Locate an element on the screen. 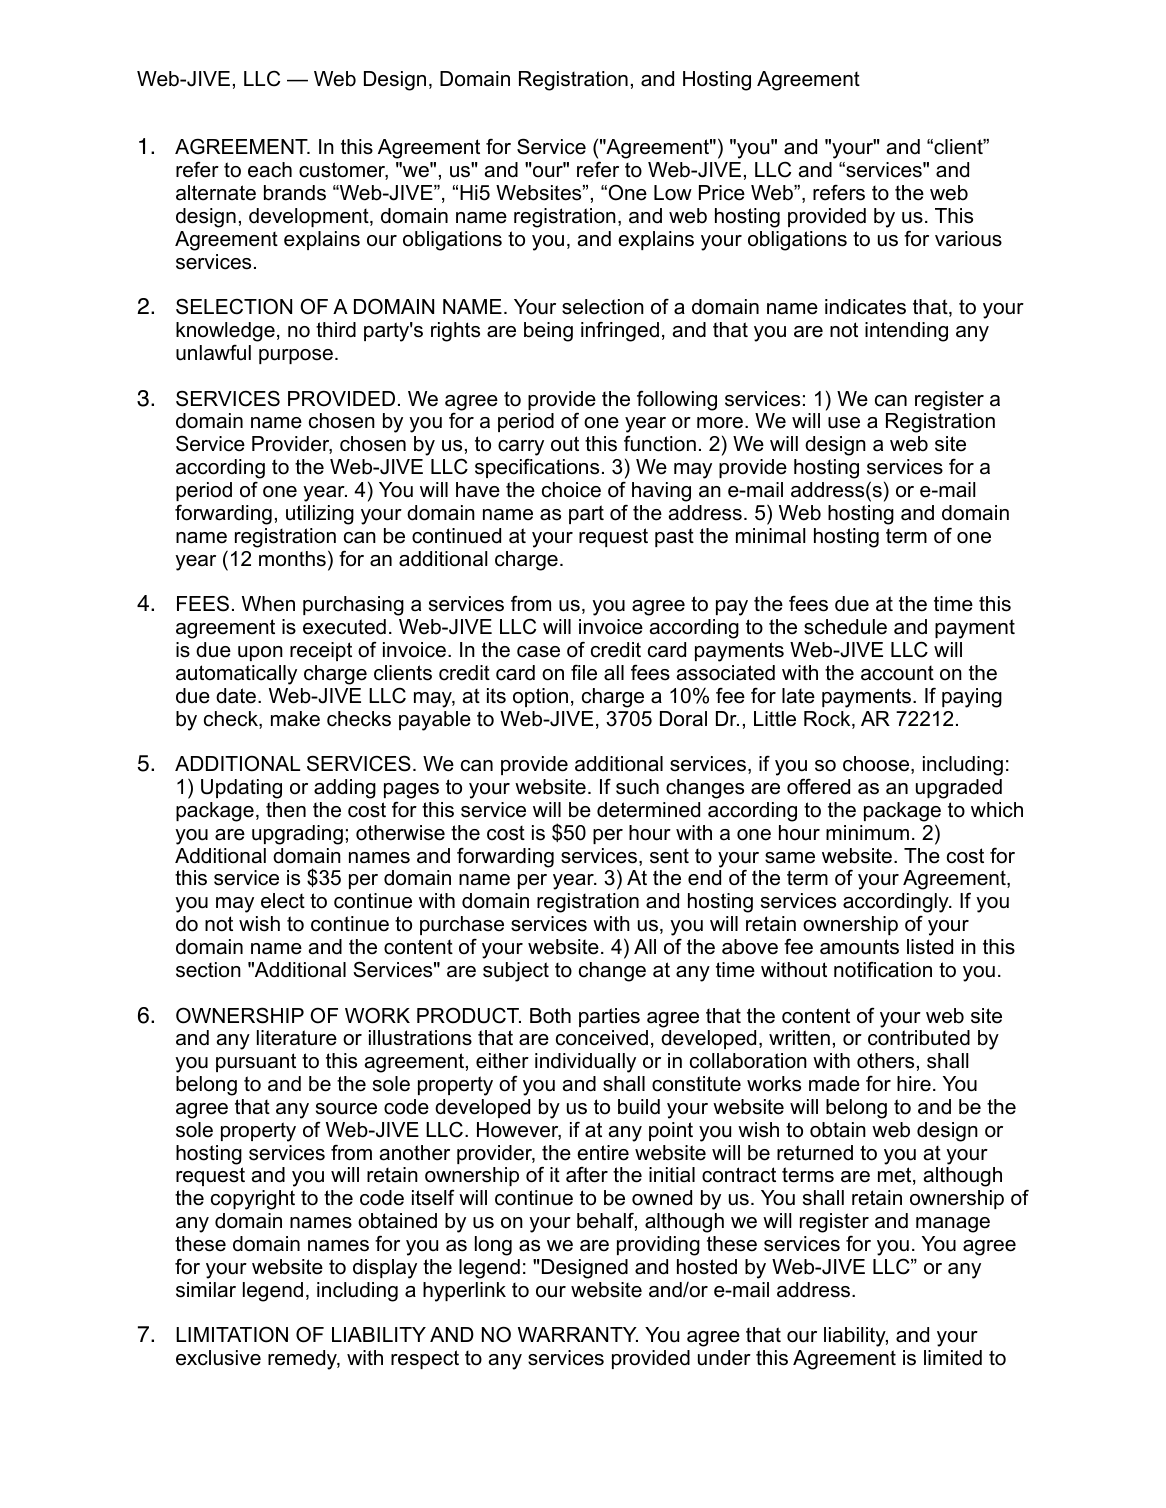 This screenshot has height=1508, width=1166. such is located at coordinates (637, 787).
